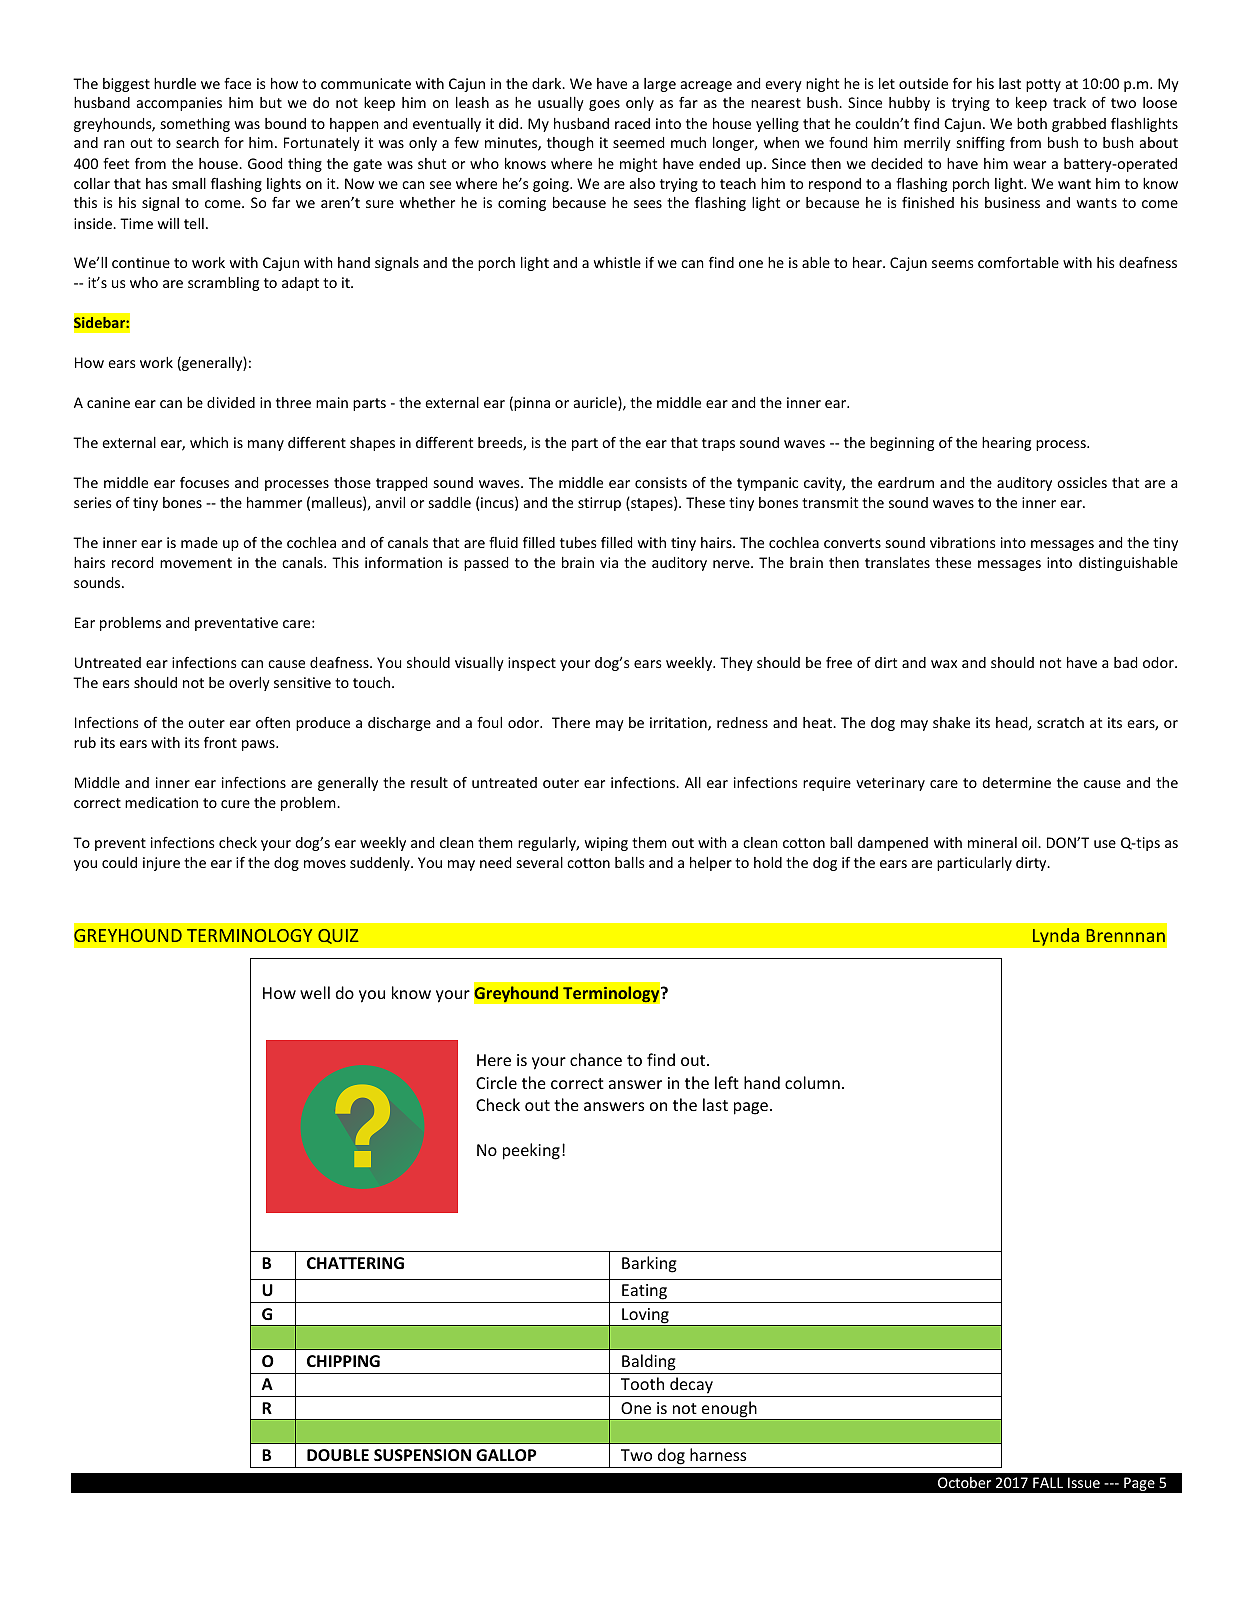  I want to click on determine, so click(1016, 782).
